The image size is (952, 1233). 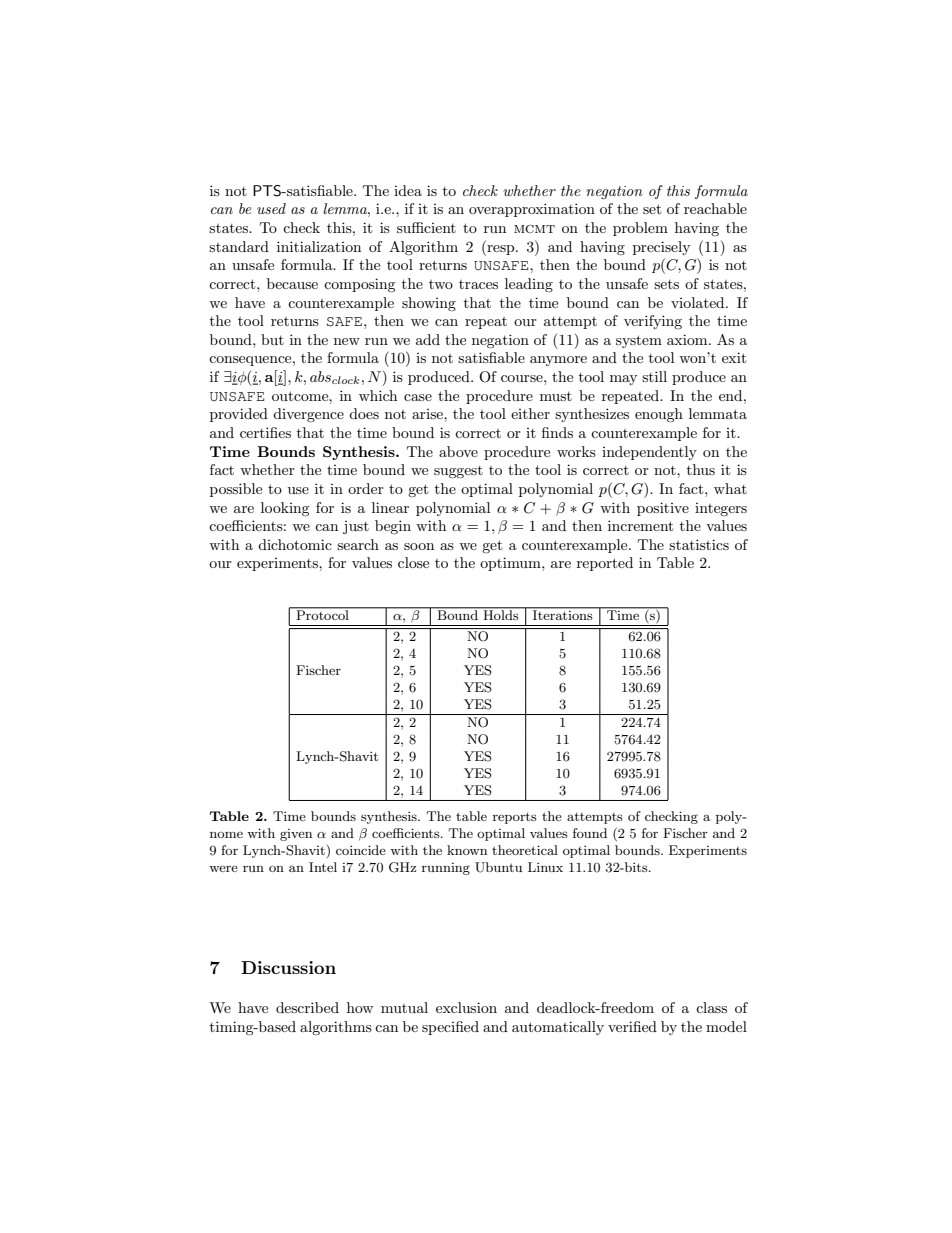 What do you see at coordinates (654, 376) in the image?
I see `still` at bounding box center [654, 376].
